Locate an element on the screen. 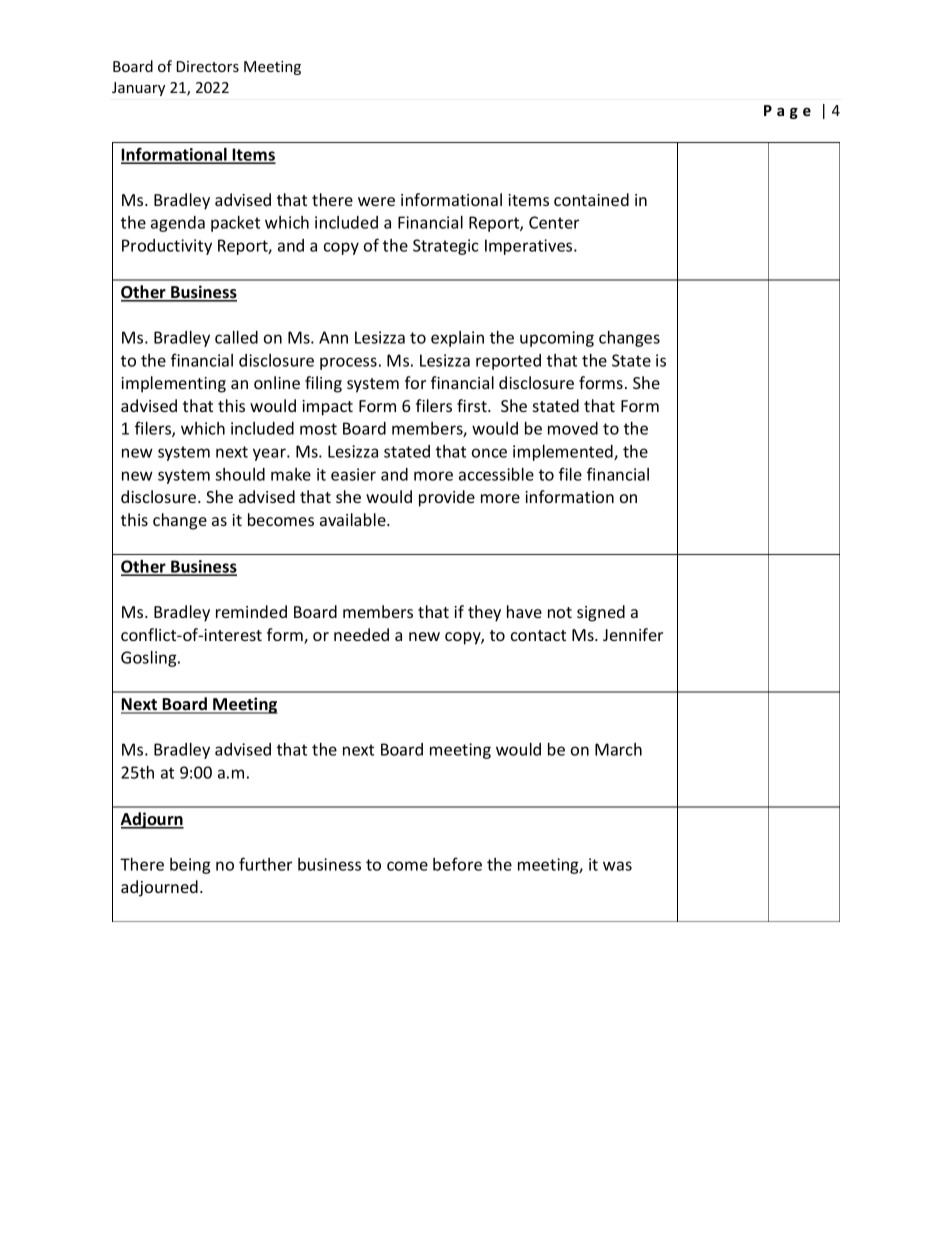  contained is located at coordinates (591, 199).
